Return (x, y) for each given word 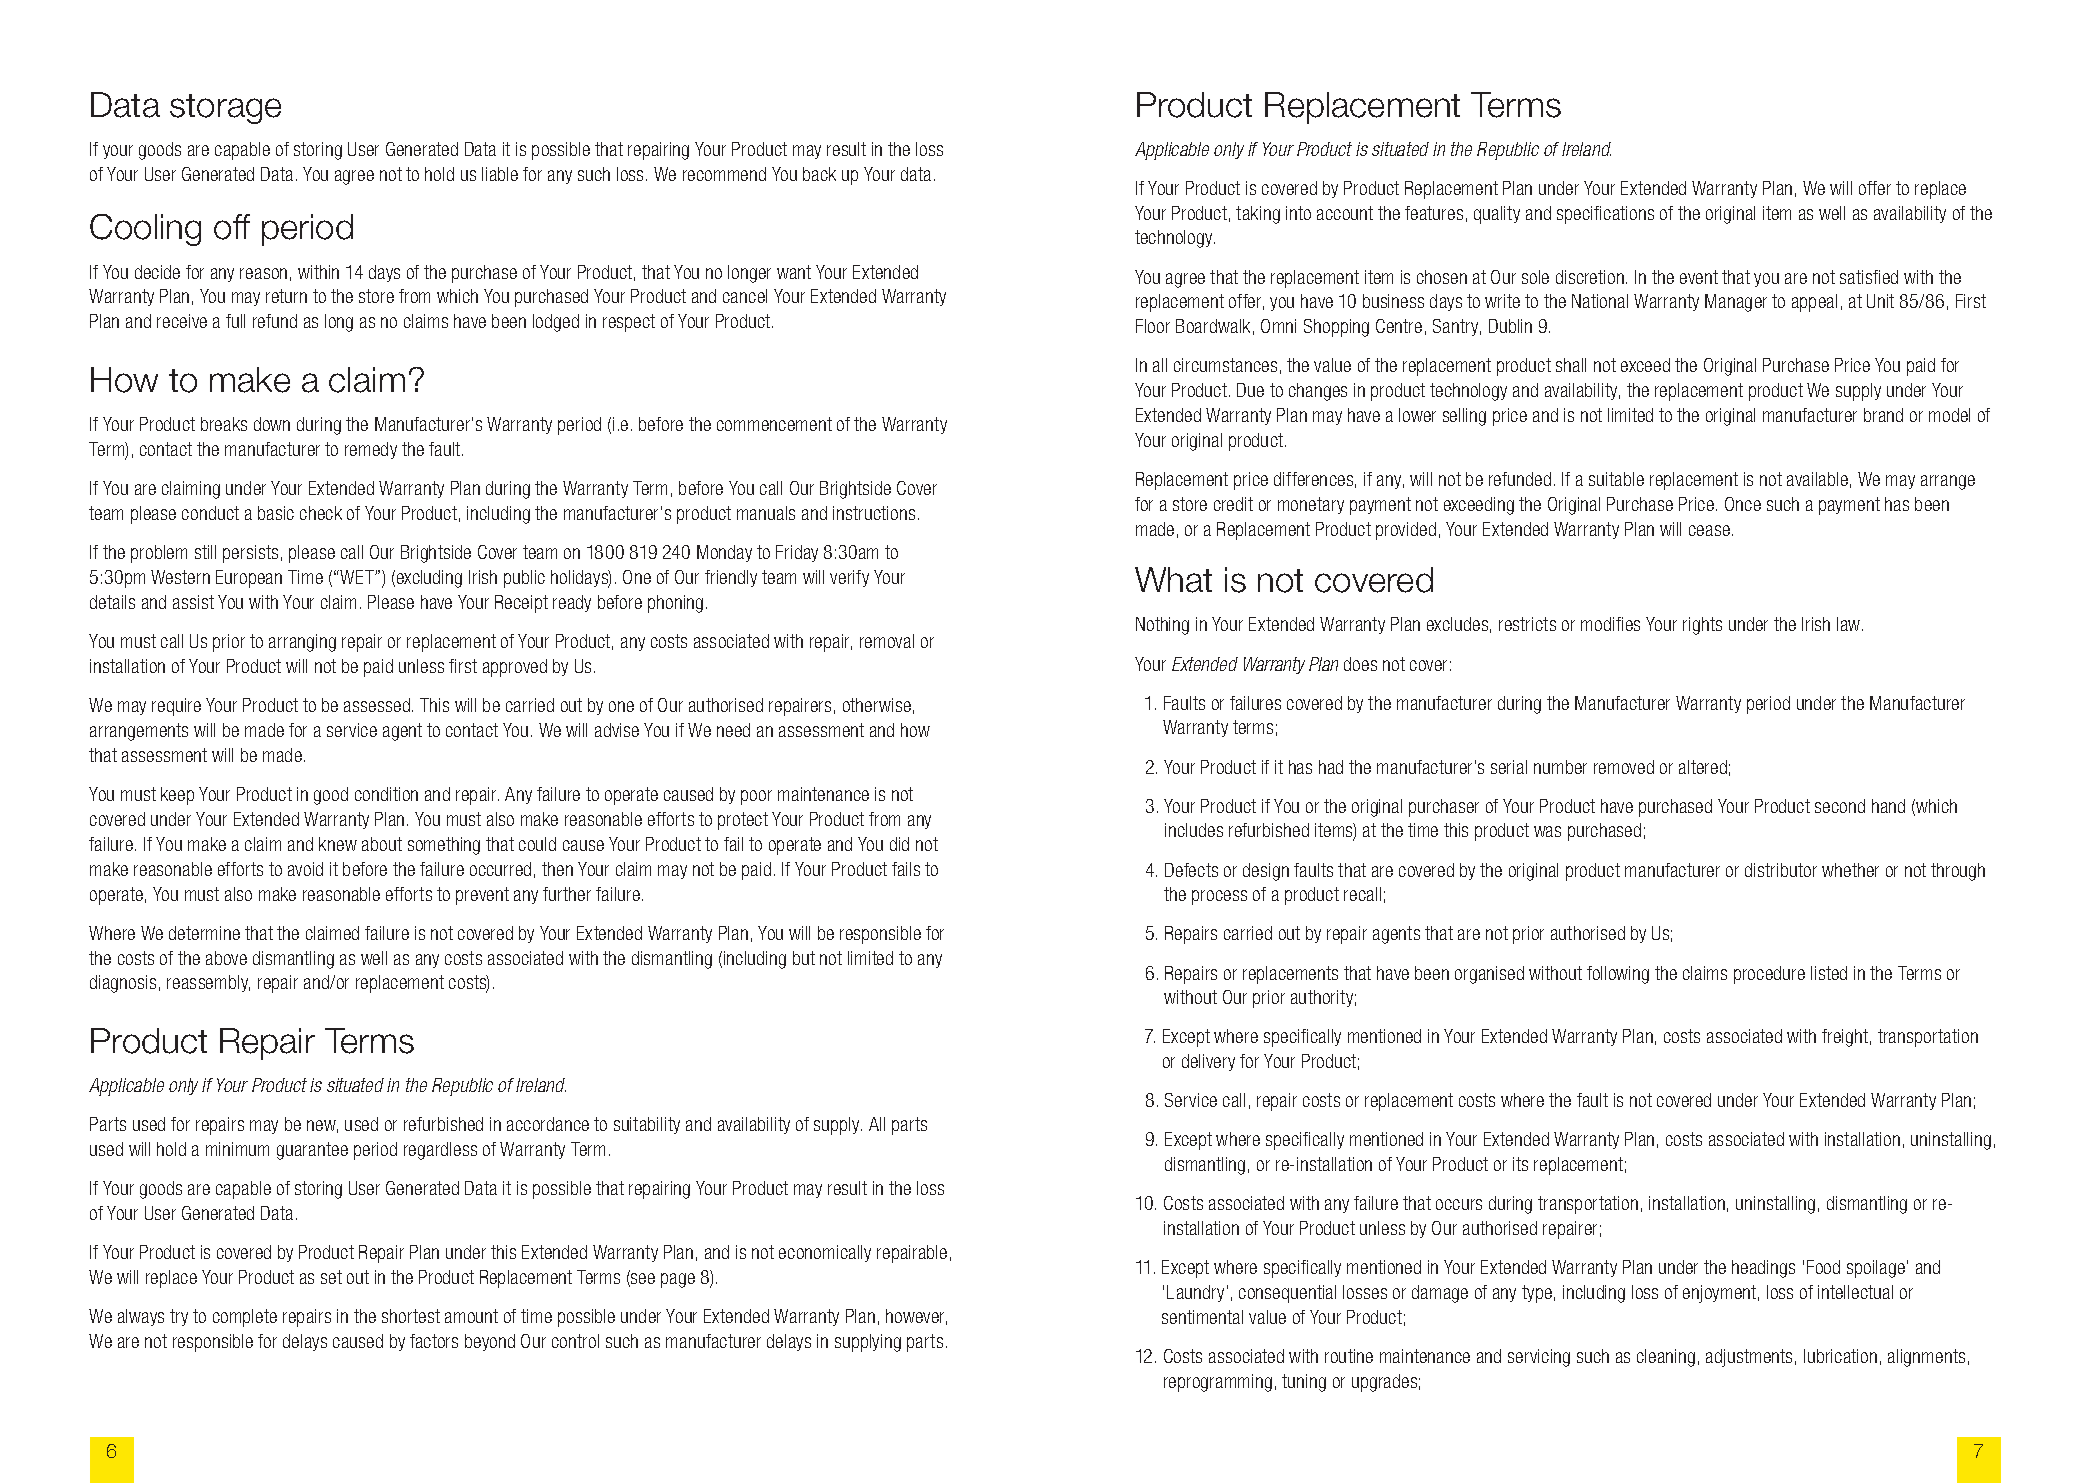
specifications (1605, 215)
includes (1194, 830)
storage (225, 109)
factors (434, 1341)
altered (1703, 767)
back (819, 174)
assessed (377, 705)
